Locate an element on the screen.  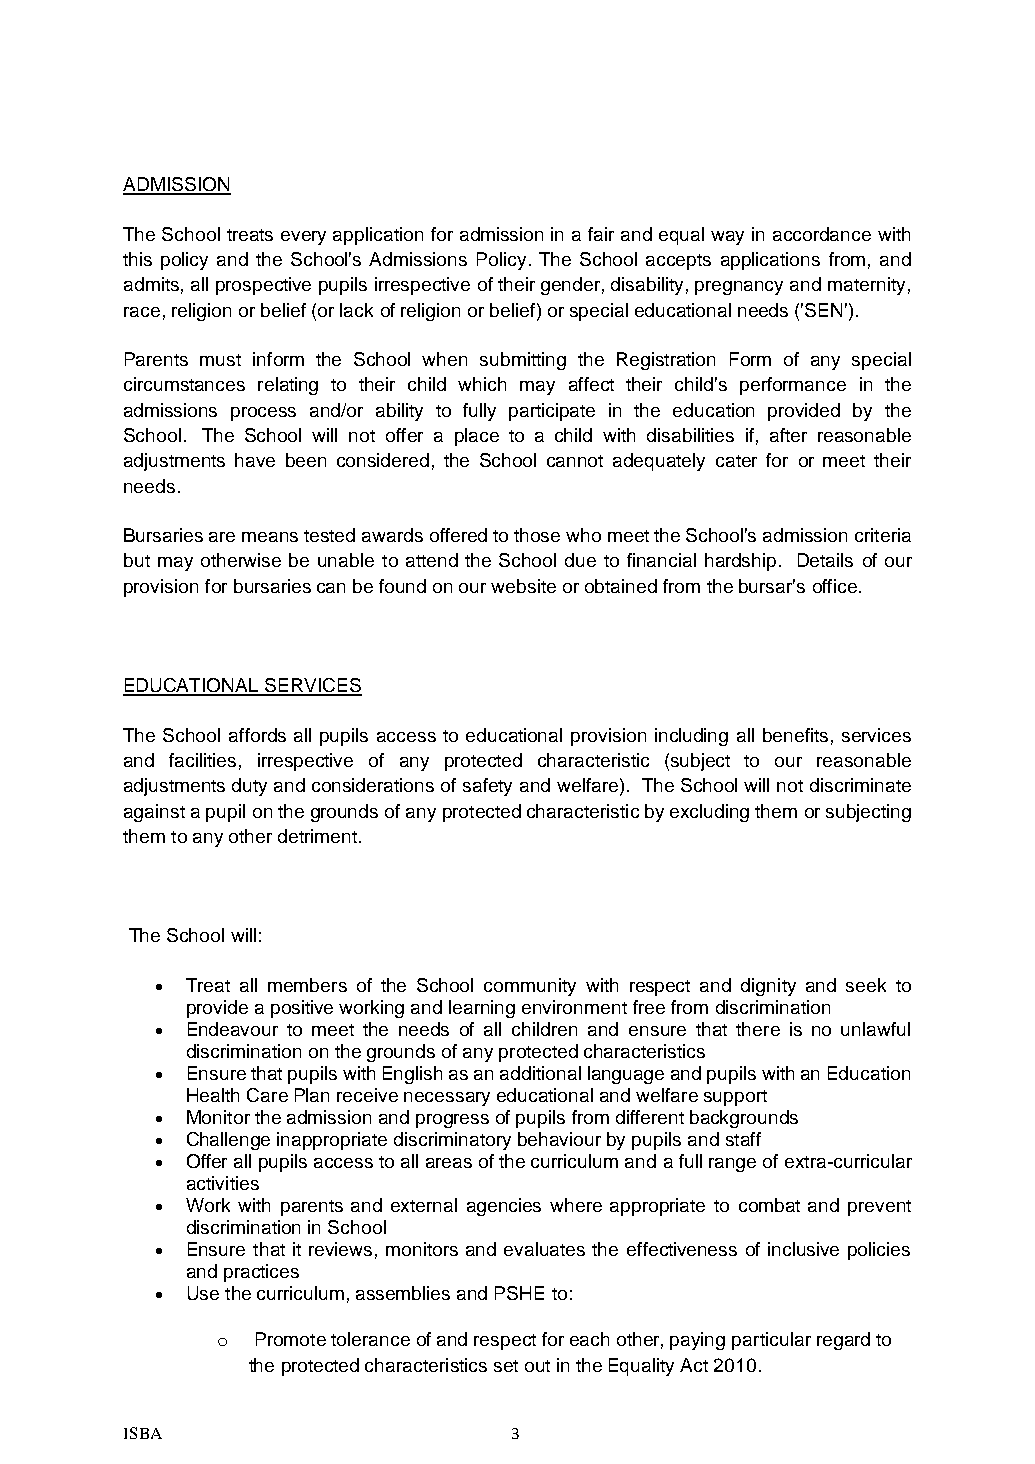
duty is located at coordinates (249, 787).
